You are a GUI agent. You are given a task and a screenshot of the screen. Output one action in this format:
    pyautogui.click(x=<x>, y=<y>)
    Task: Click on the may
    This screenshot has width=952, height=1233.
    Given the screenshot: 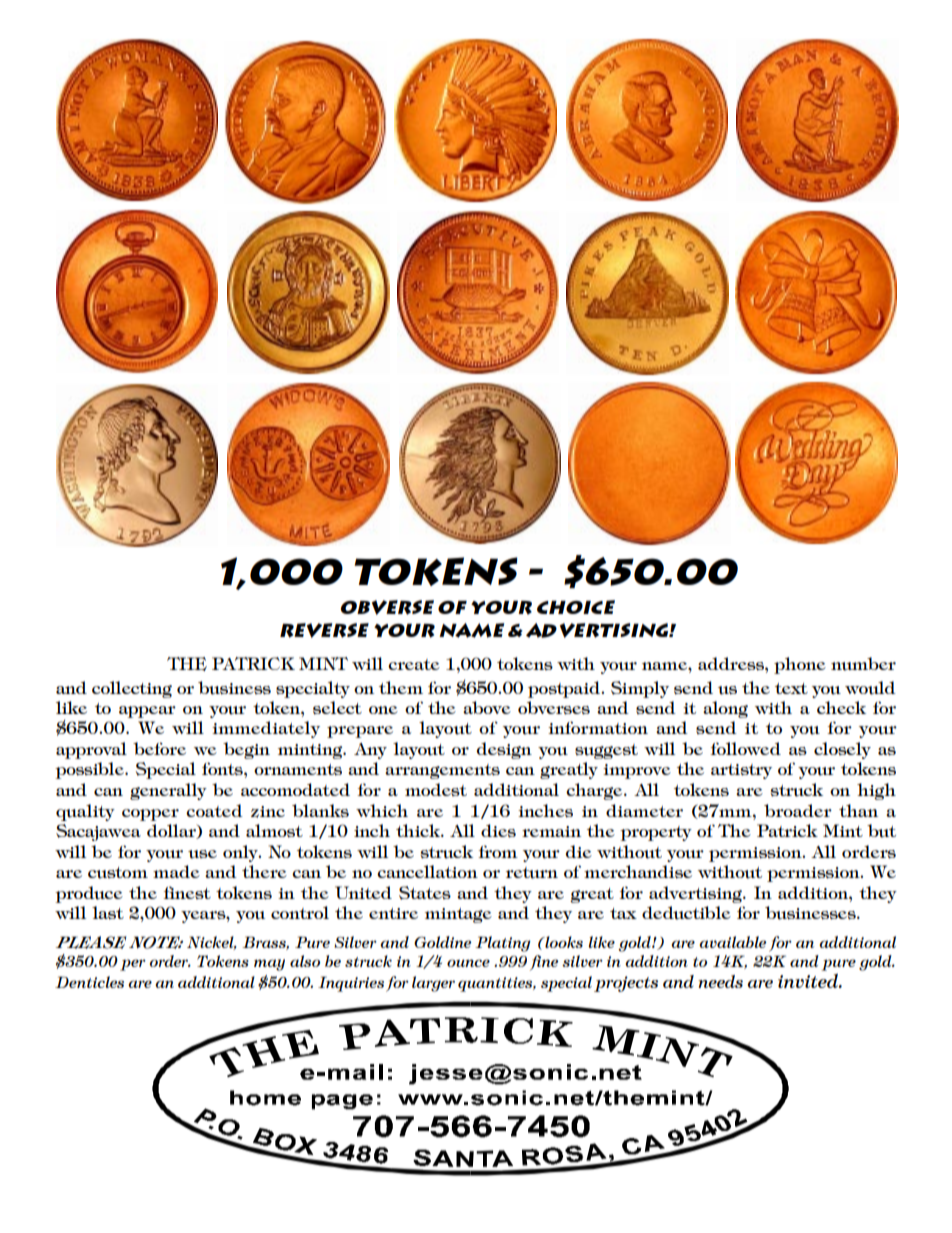 What is the action you would take?
    pyautogui.click(x=269, y=965)
